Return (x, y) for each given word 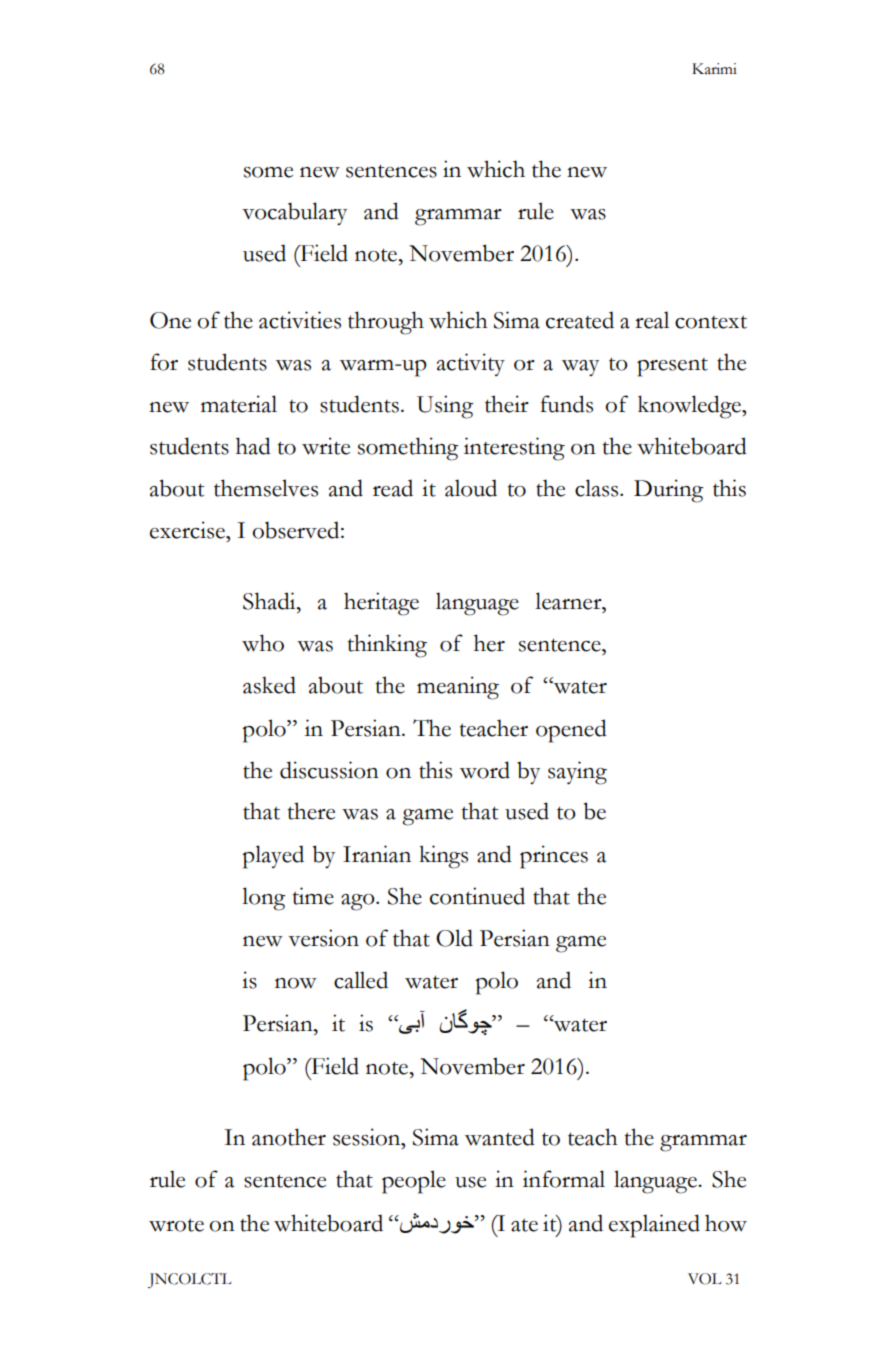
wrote (176, 1225)
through (386, 323)
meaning (458, 688)
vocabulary (294, 213)
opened (571, 731)
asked (269, 685)
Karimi (714, 69)
